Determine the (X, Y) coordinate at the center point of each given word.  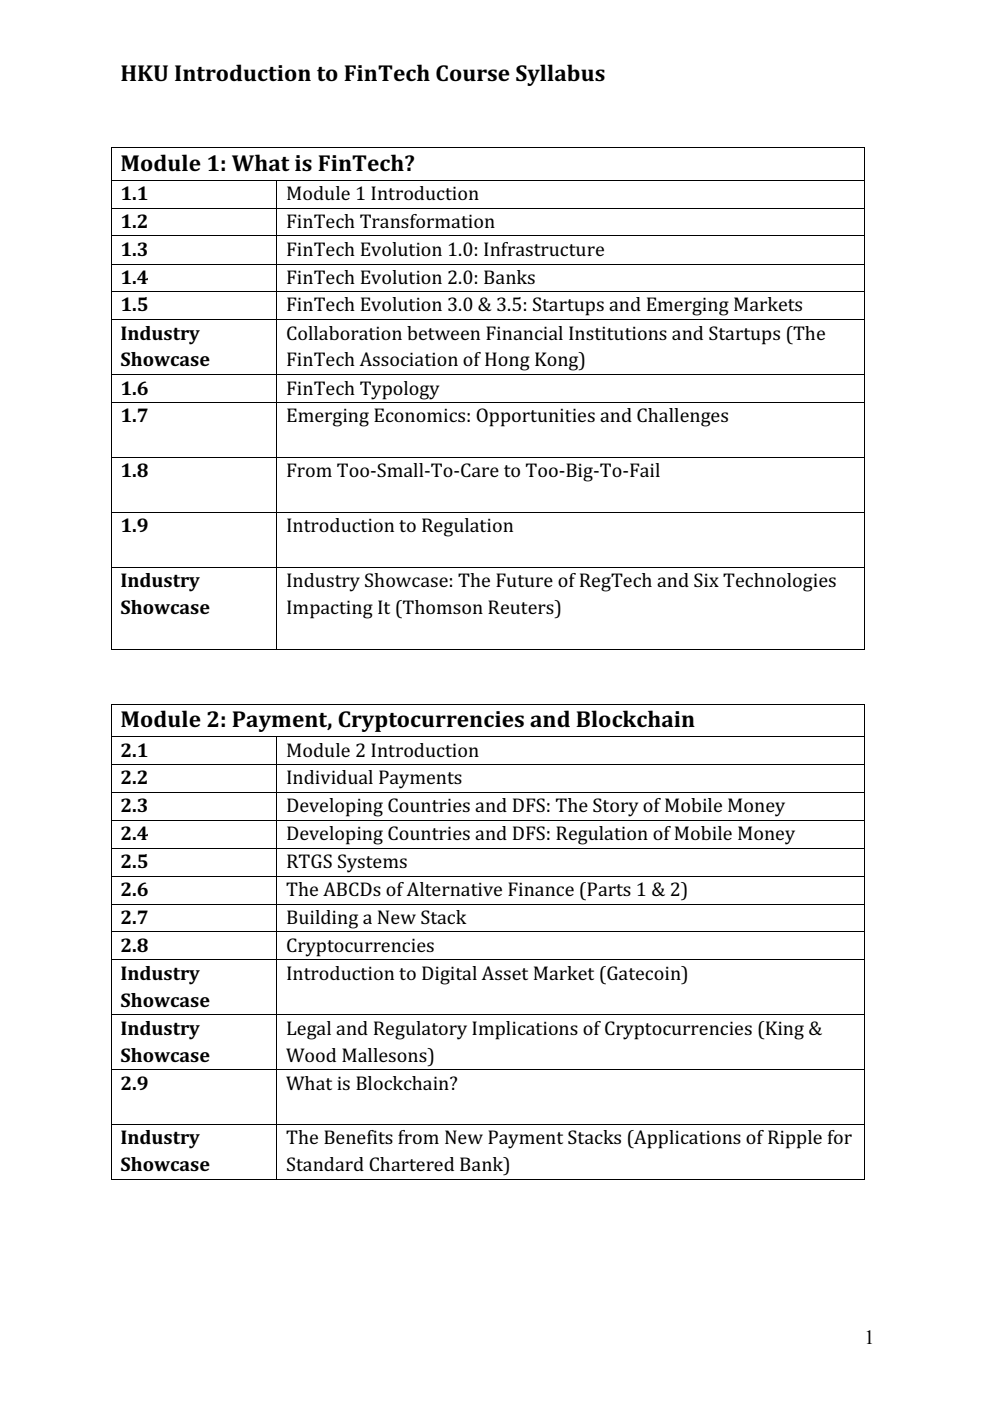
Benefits (358, 1137)
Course (473, 73)
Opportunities (535, 417)
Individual (330, 777)
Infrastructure (544, 249)
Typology (399, 390)
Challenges (682, 417)
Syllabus (560, 75)
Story (615, 807)
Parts (608, 889)
